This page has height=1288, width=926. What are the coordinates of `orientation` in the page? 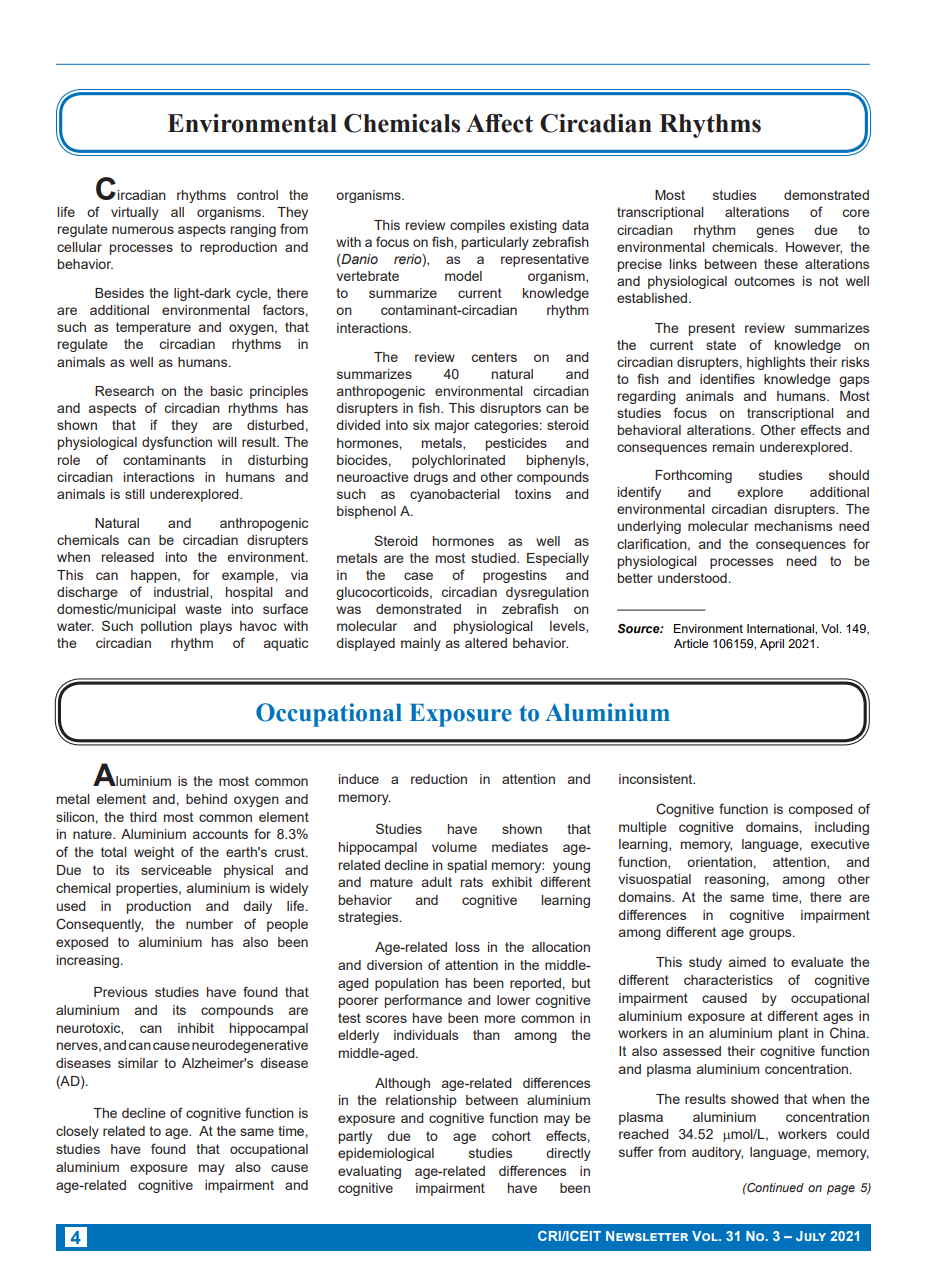 It's located at (719, 862).
